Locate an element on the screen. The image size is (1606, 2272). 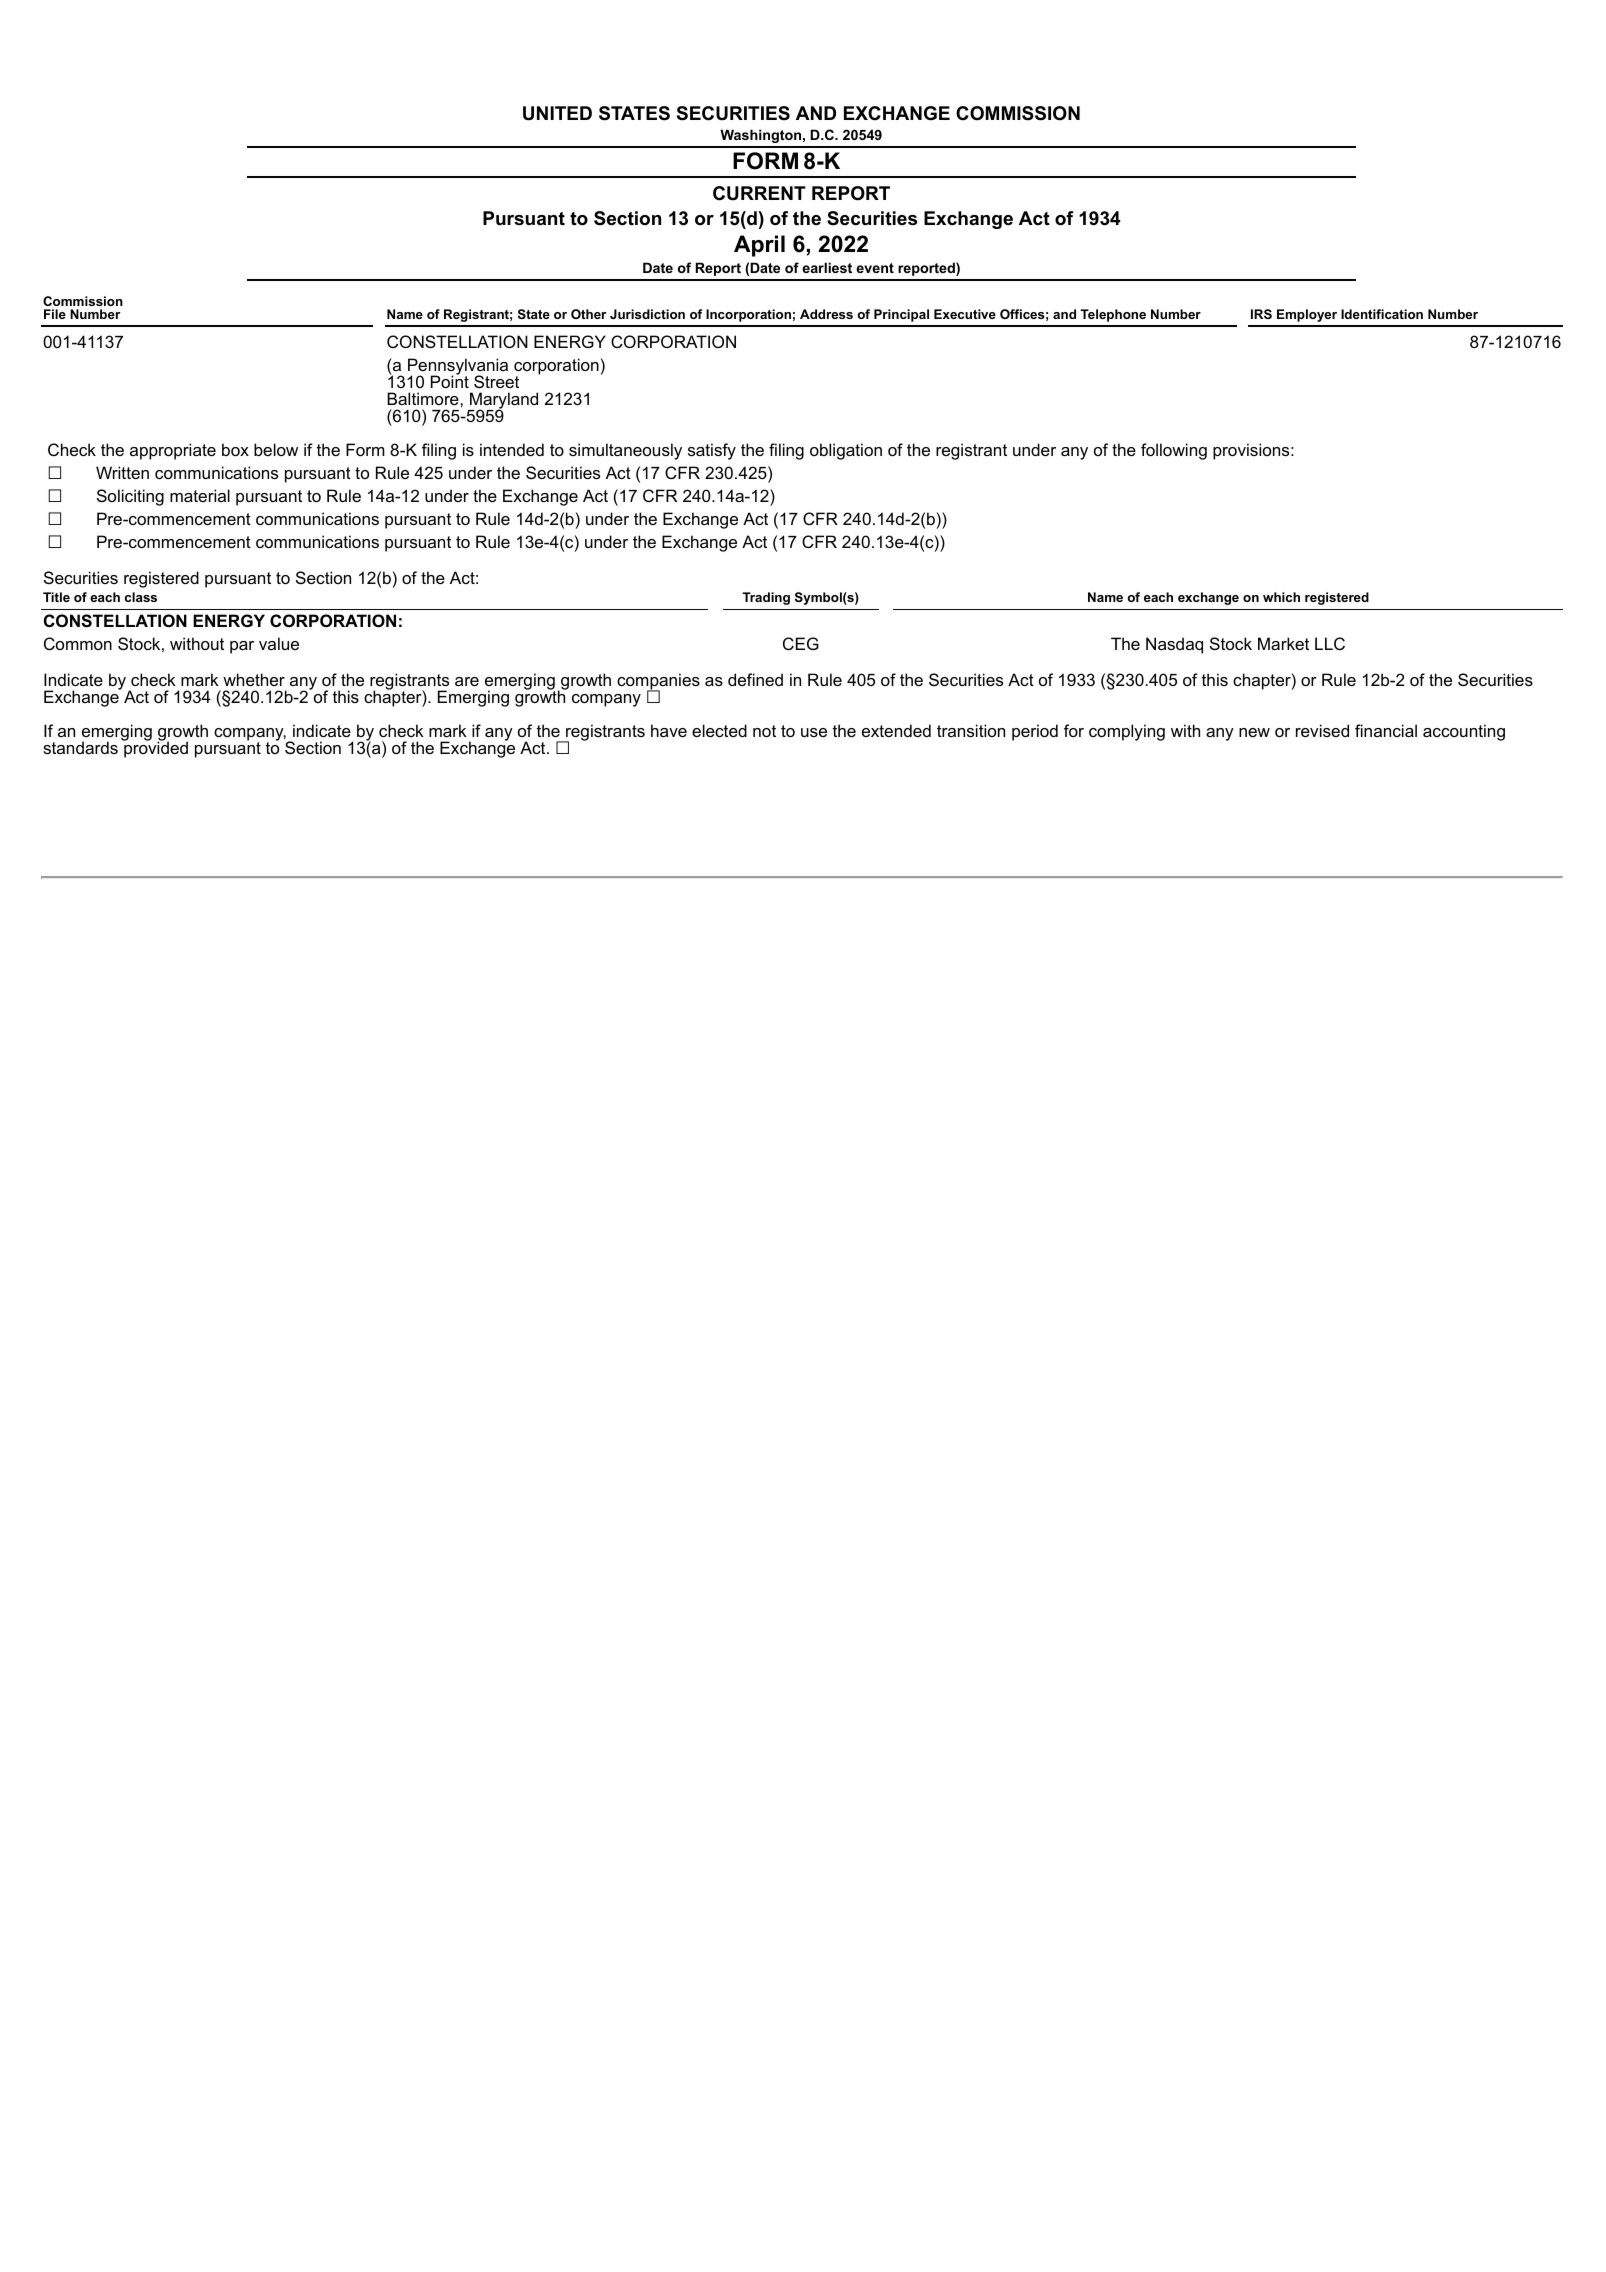
event is located at coordinates (875, 268).
